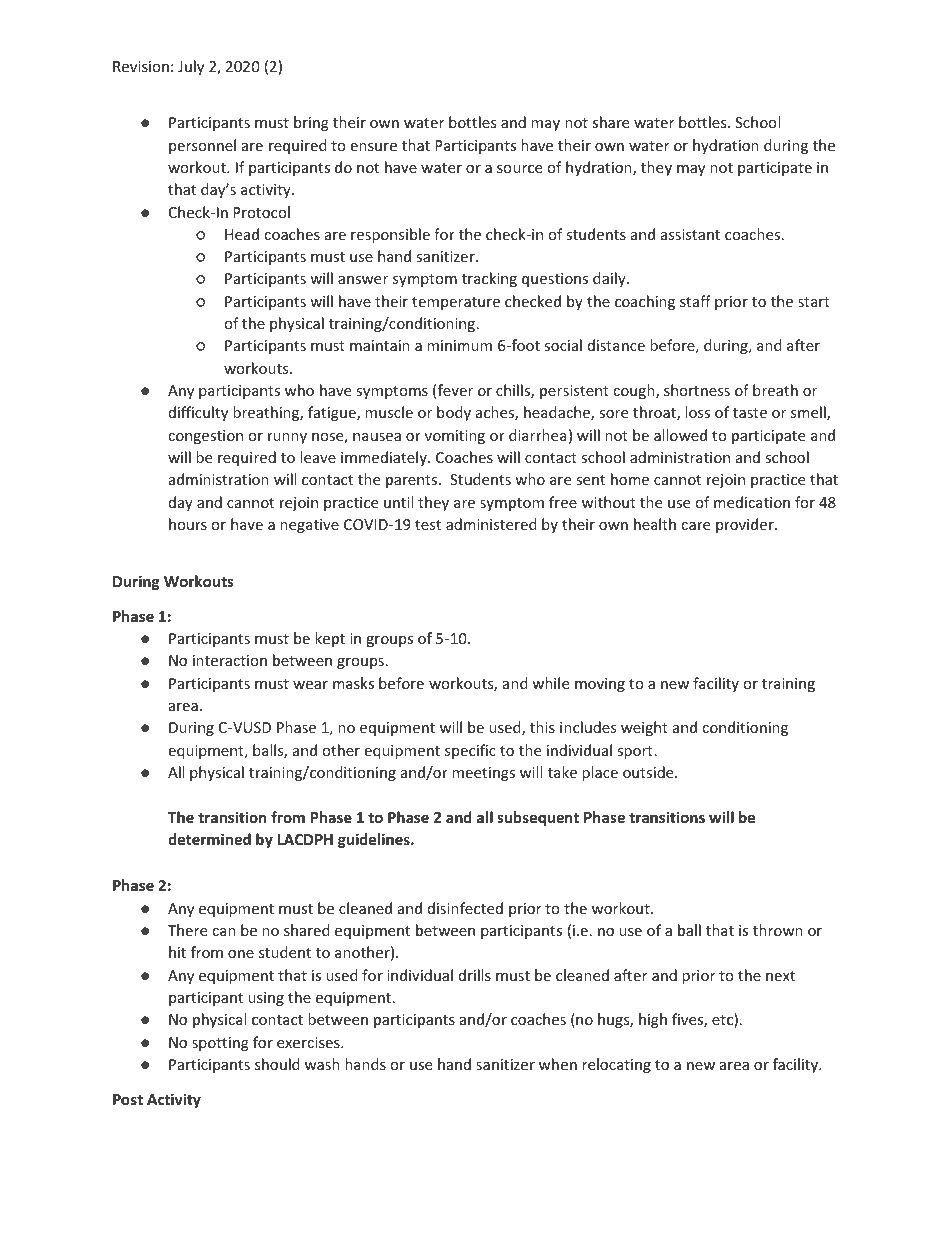 This screenshot has width=952, height=1233. Describe the element at coordinates (558, 1064) in the screenshot. I see `when` at that location.
